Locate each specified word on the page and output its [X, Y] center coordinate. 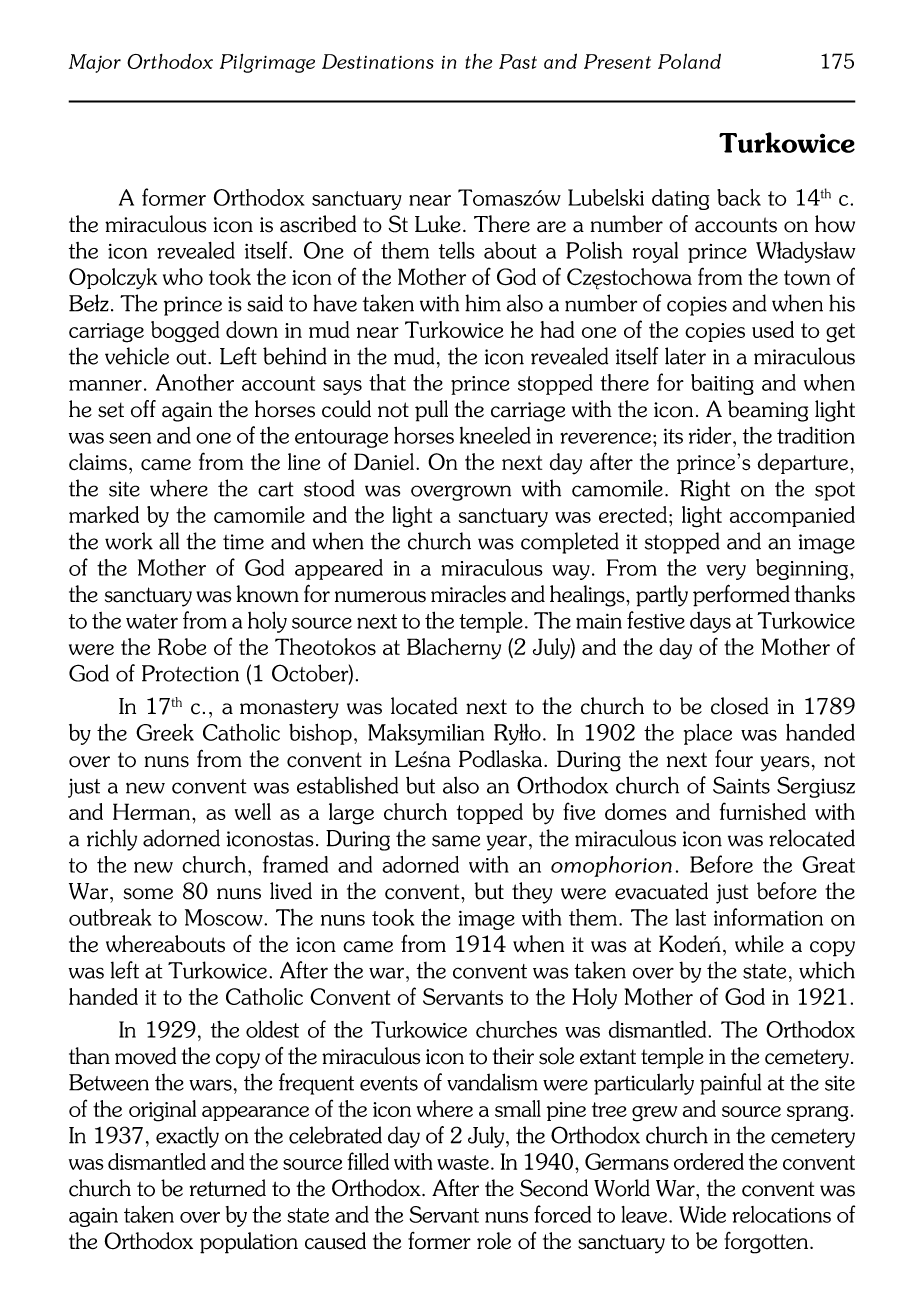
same [456, 841]
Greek [165, 732]
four [734, 759]
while [759, 944]
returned [228, 1188]
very [726, 572]
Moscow [225, 917]
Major [95, 63]
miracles [468, 594]
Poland [689, 61]
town [807, 278]
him [483, 303]
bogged [185, 332]
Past [518, 61]
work [129, 541]
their [513, 1056]
